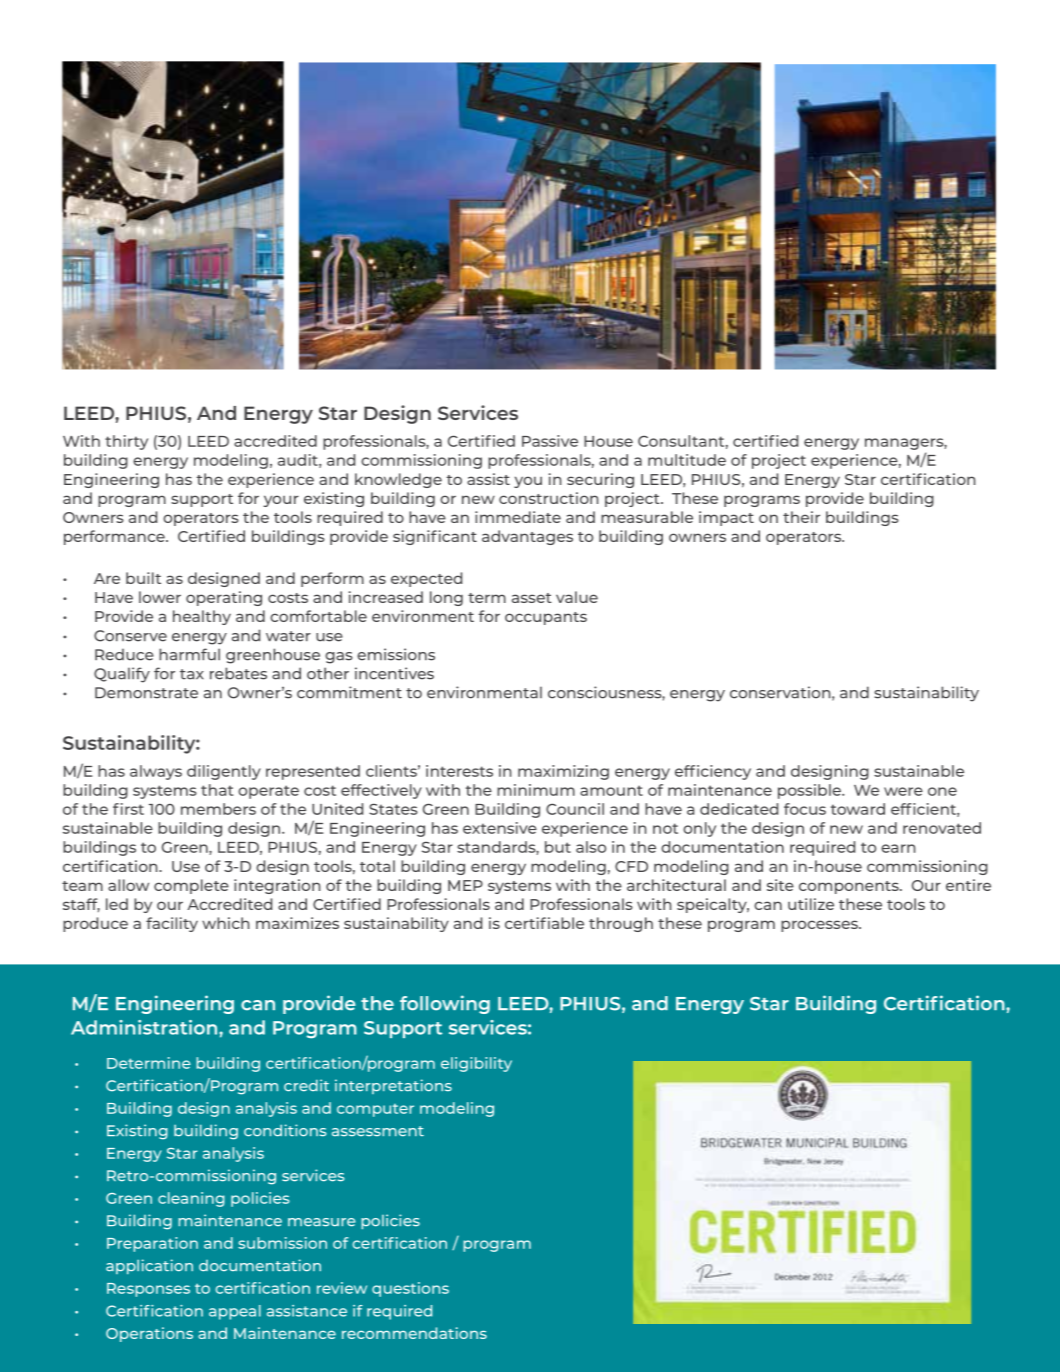 Image resolution: width=1060 pixels, height=1372 pixels. I want to click on were, so click(903, 791).
